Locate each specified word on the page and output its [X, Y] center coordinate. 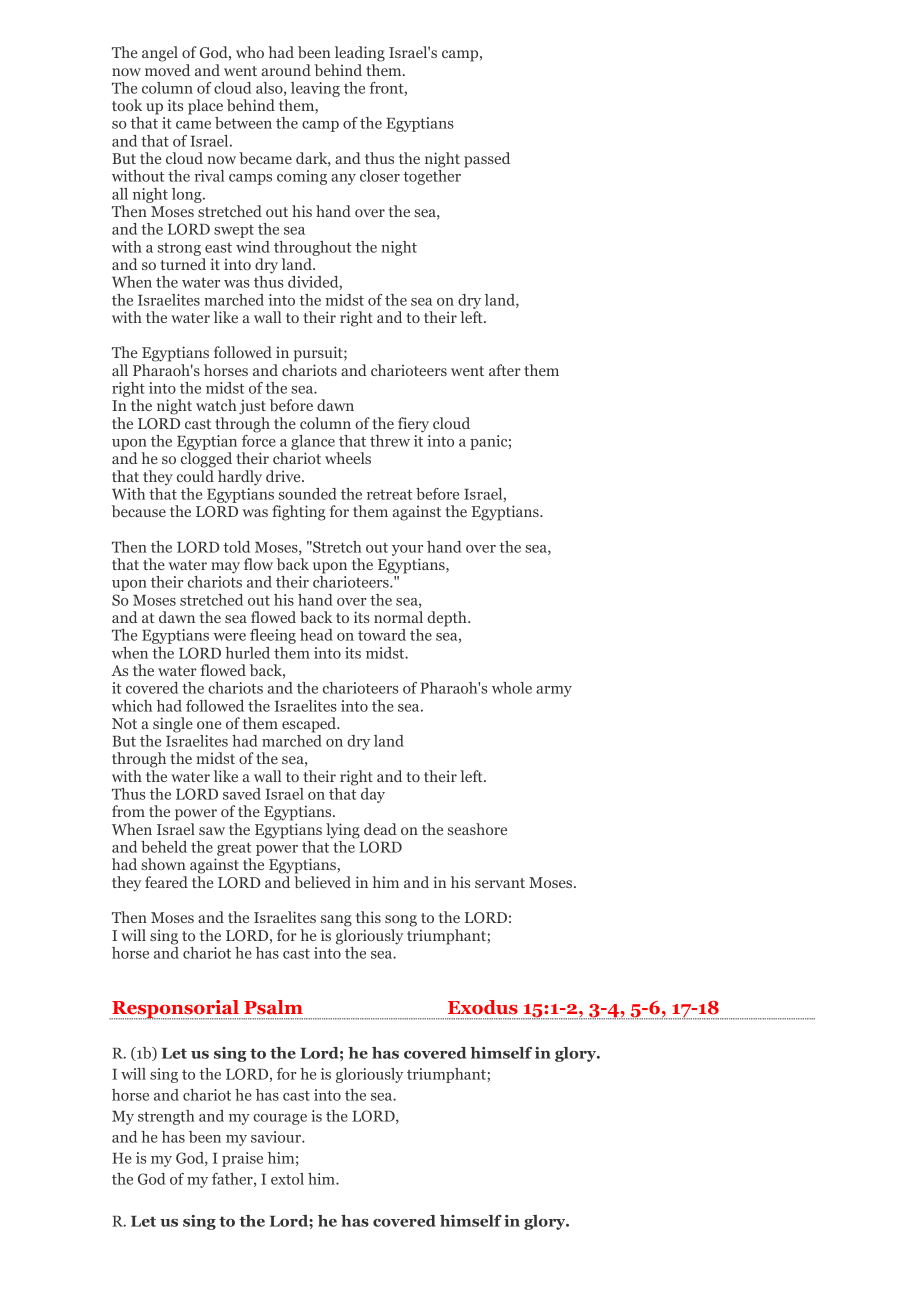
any [343, 179]
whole [512, 688]
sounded [308, 494]
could [195, 476]
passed [487, 160]
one [209, 725]
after [505, 370]
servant [500, 883]
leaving [315, 89]
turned [183, 264]
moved [167, 70]
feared [166, 882]
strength [166, 1117]
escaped [310, 725]
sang [336, 921]
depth [448, 619]
